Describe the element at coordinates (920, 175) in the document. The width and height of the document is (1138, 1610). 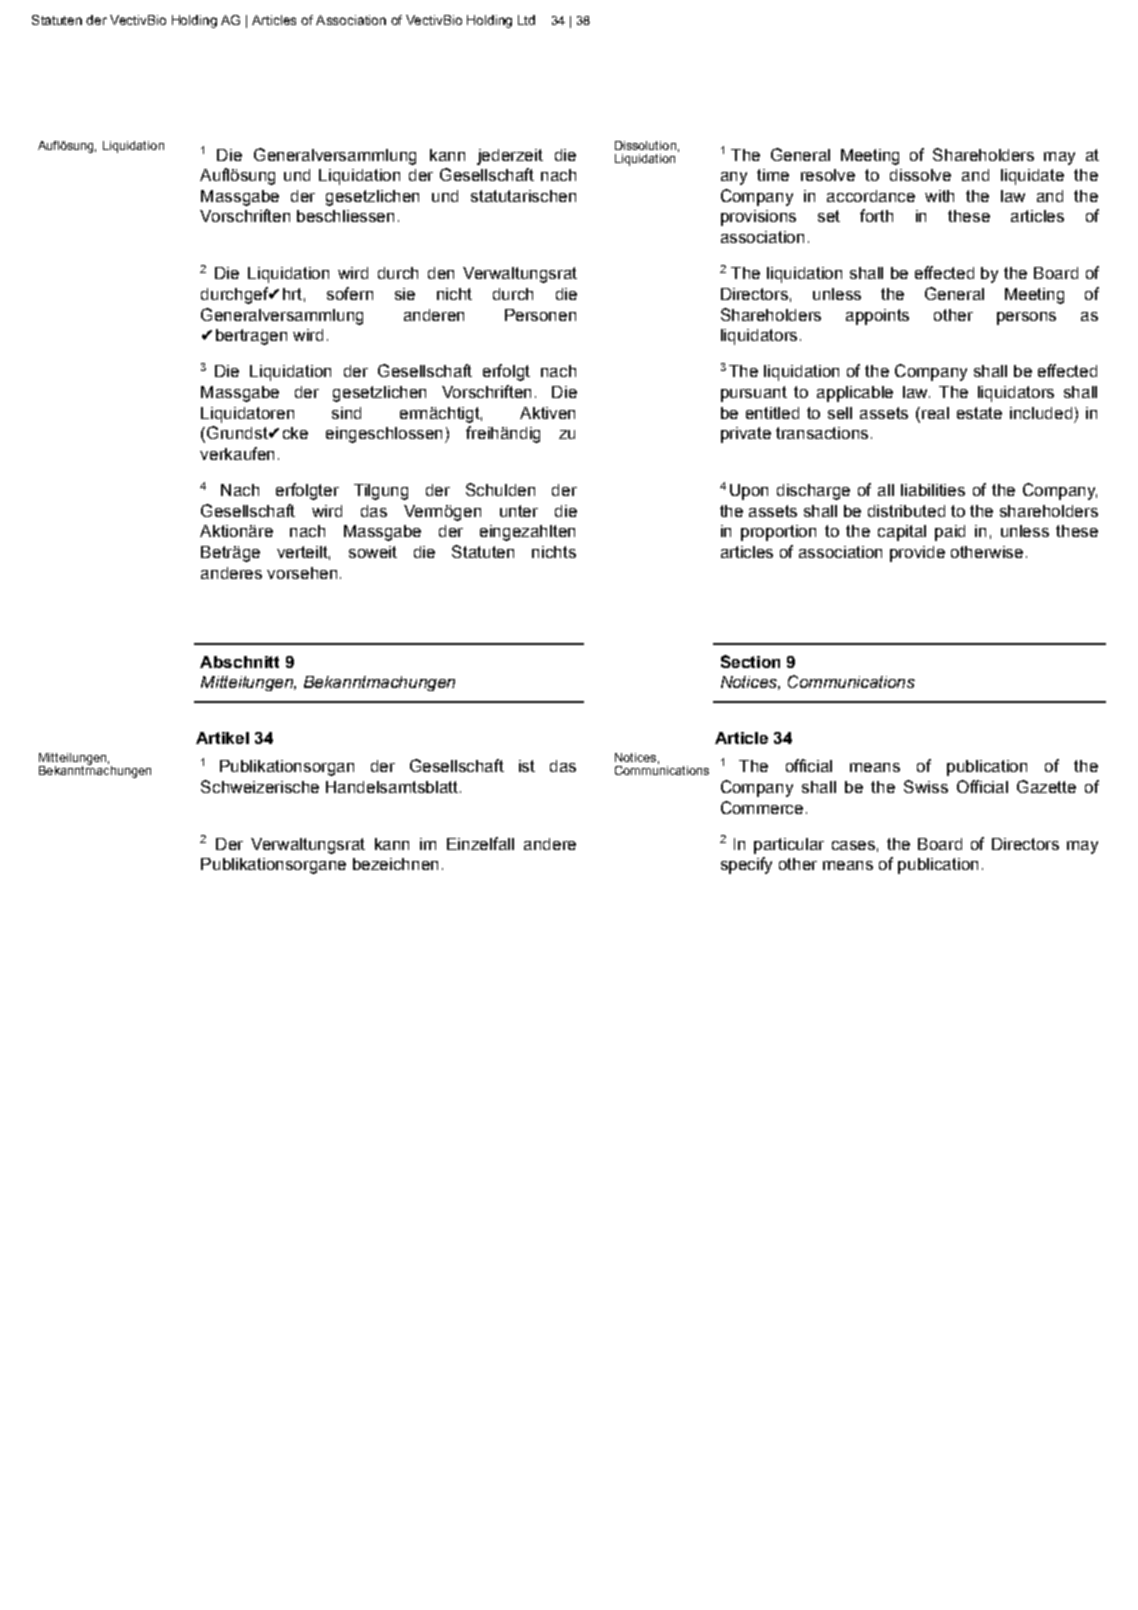
I see `dissolve` at that location.
